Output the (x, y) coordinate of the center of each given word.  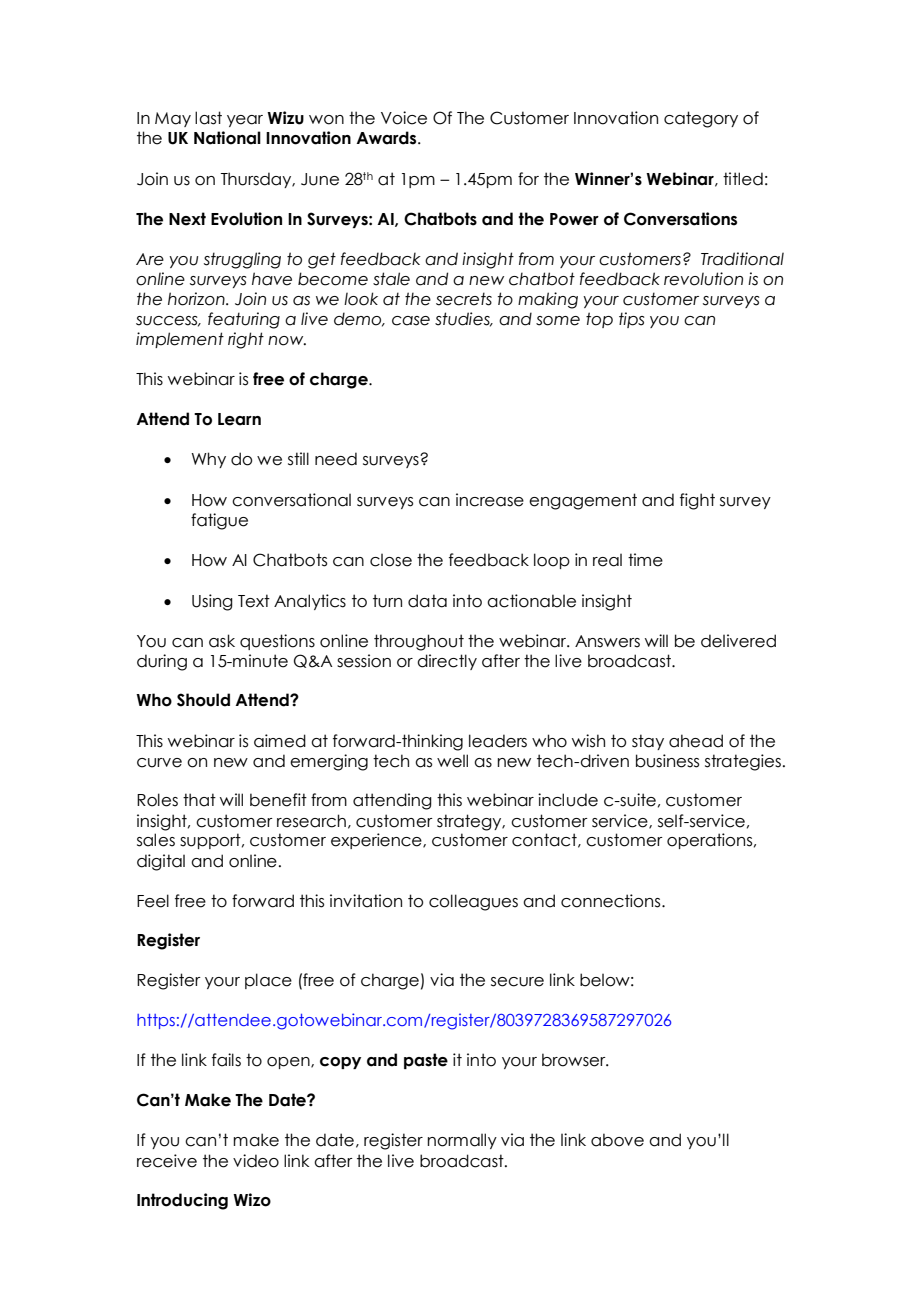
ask (222, 641)
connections (612, 901)
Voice (404, 118)
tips (631, 320)
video (256, 1161)
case (411, 321)
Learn (239, 419)
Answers (607, 641)
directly (447, 662)
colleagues (473, 902)
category (701, 119)
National (227, 138)
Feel (153, 901)
